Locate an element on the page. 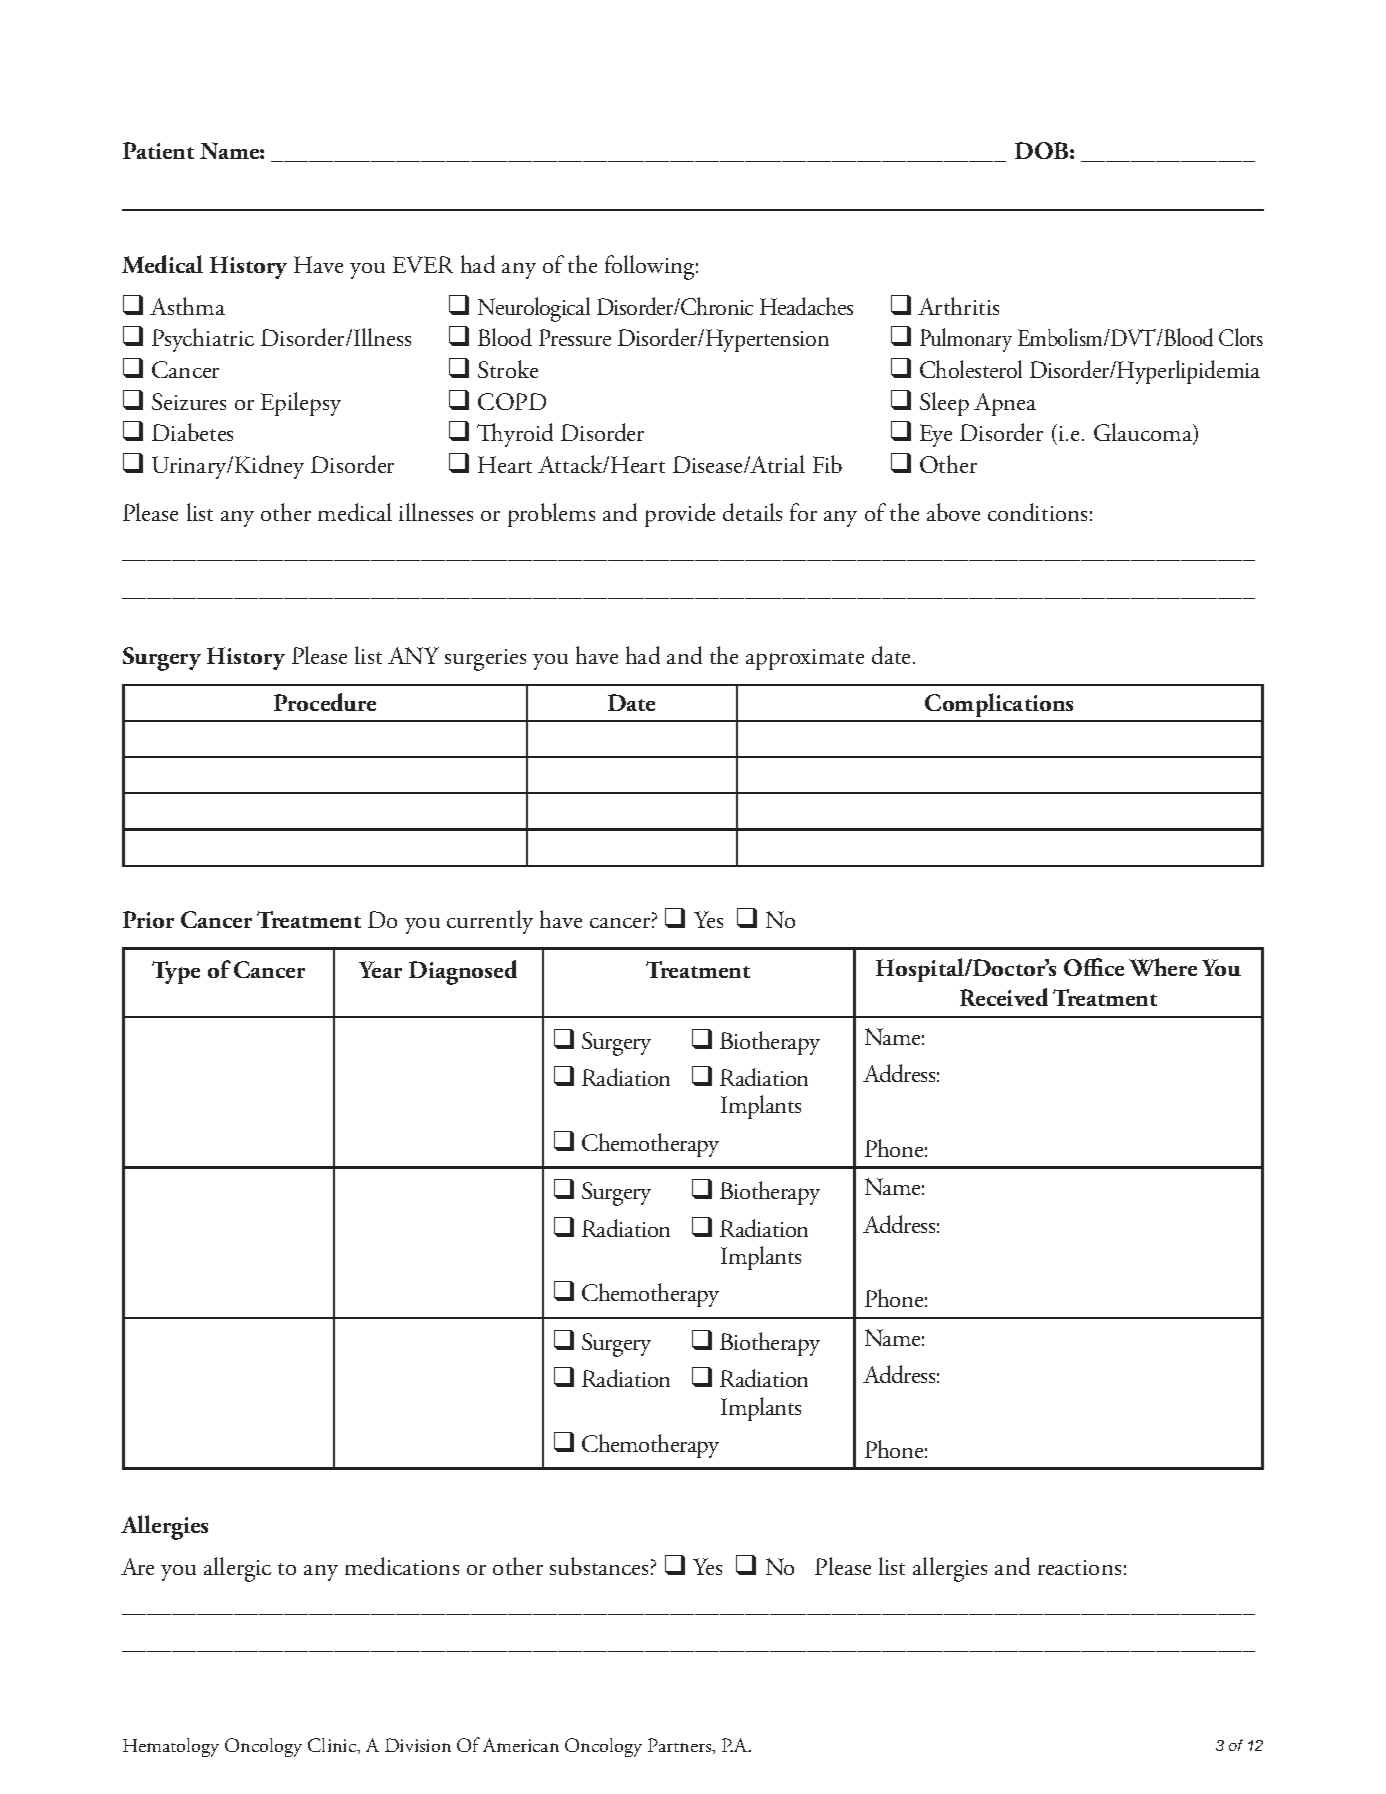 The image size is (1386, 1794). Complications is located at coordinates (1000, 707).
